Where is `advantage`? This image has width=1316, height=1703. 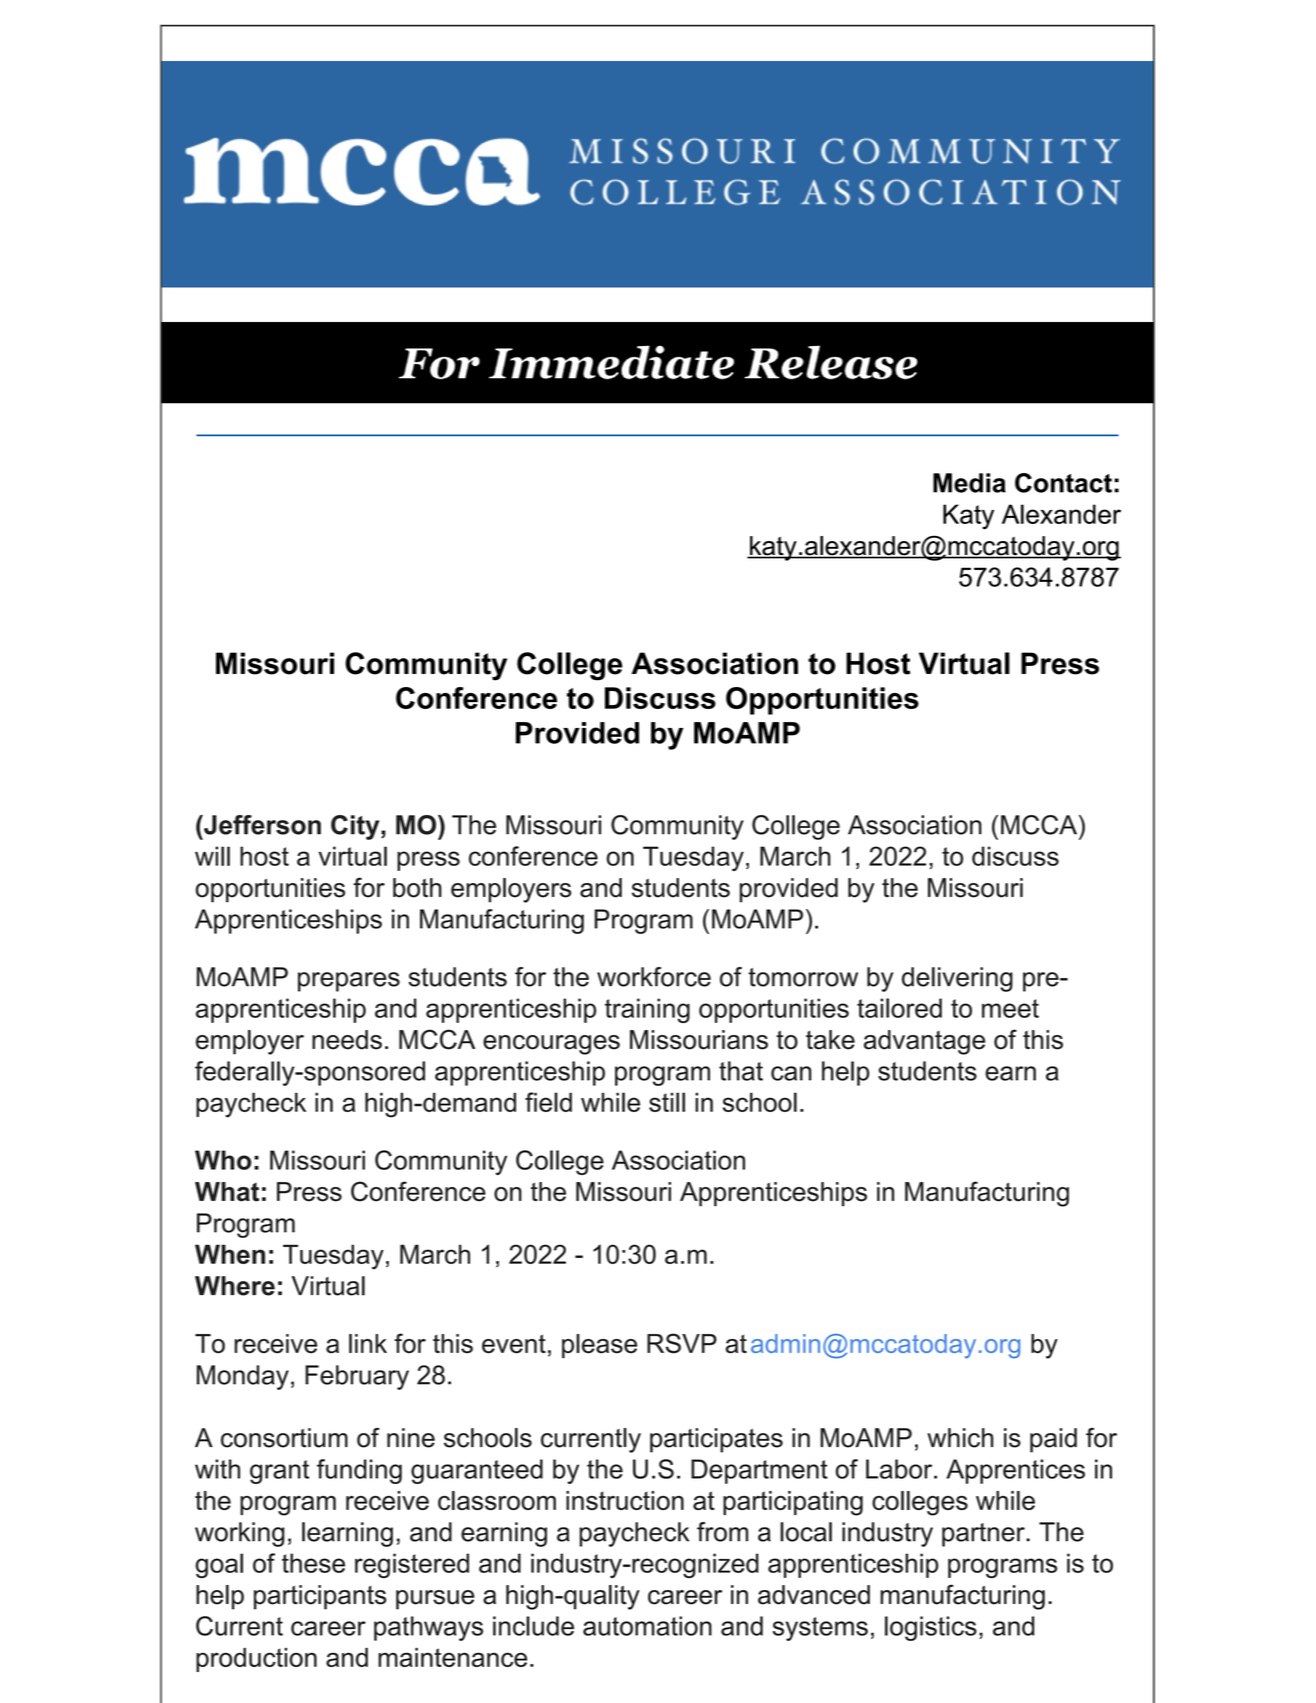
advantage is located at coordinates (924, 1042).
